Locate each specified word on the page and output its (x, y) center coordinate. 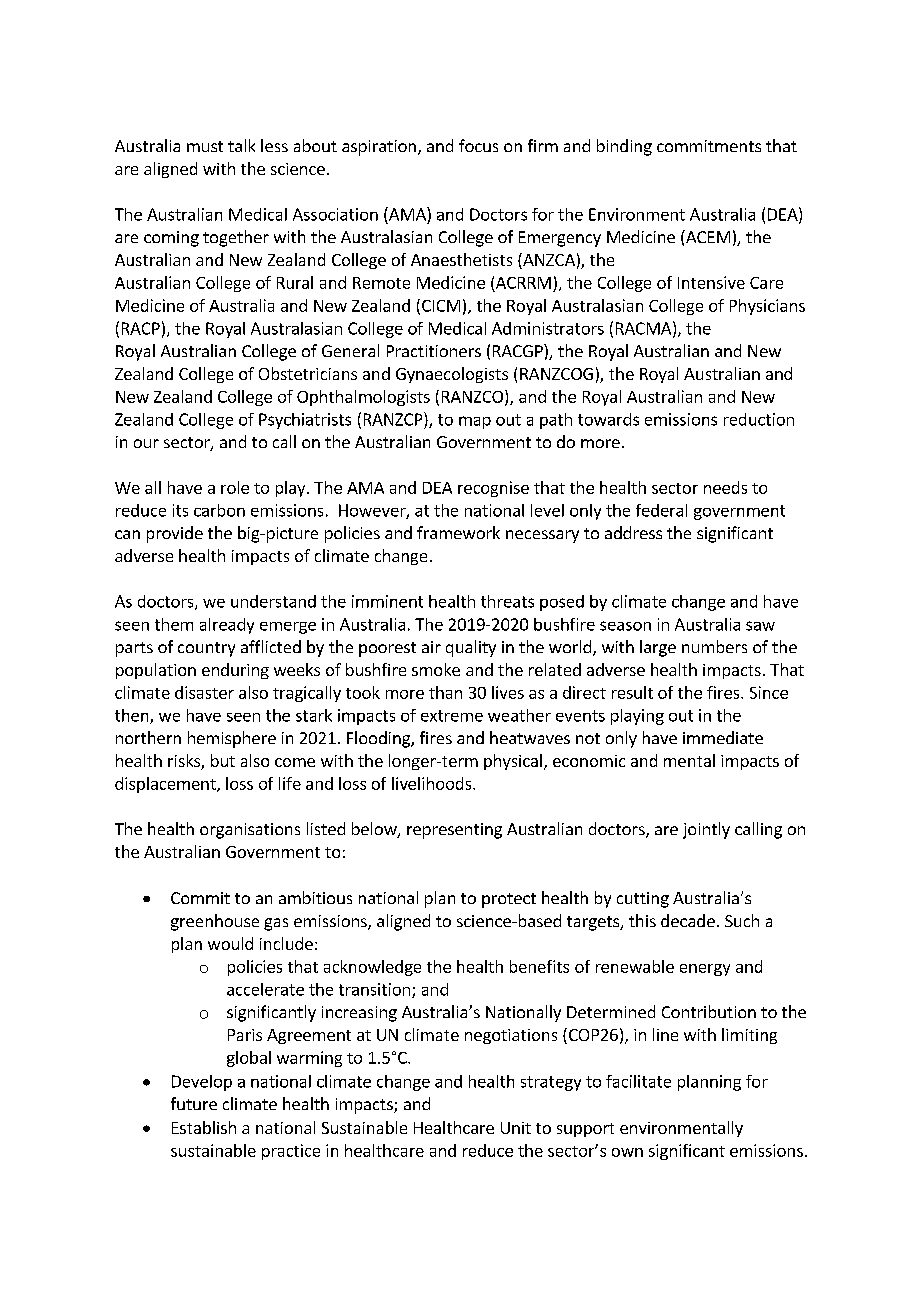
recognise (493, 489)
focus (478, 145)
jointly (706, 830)
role (235, 487)
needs (725, 487)
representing (454, 831)
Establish (204, 1127)
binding (624, 147)
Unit (516, 1128)
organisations (250, 831)
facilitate (638, 1081)
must (205, 146)
